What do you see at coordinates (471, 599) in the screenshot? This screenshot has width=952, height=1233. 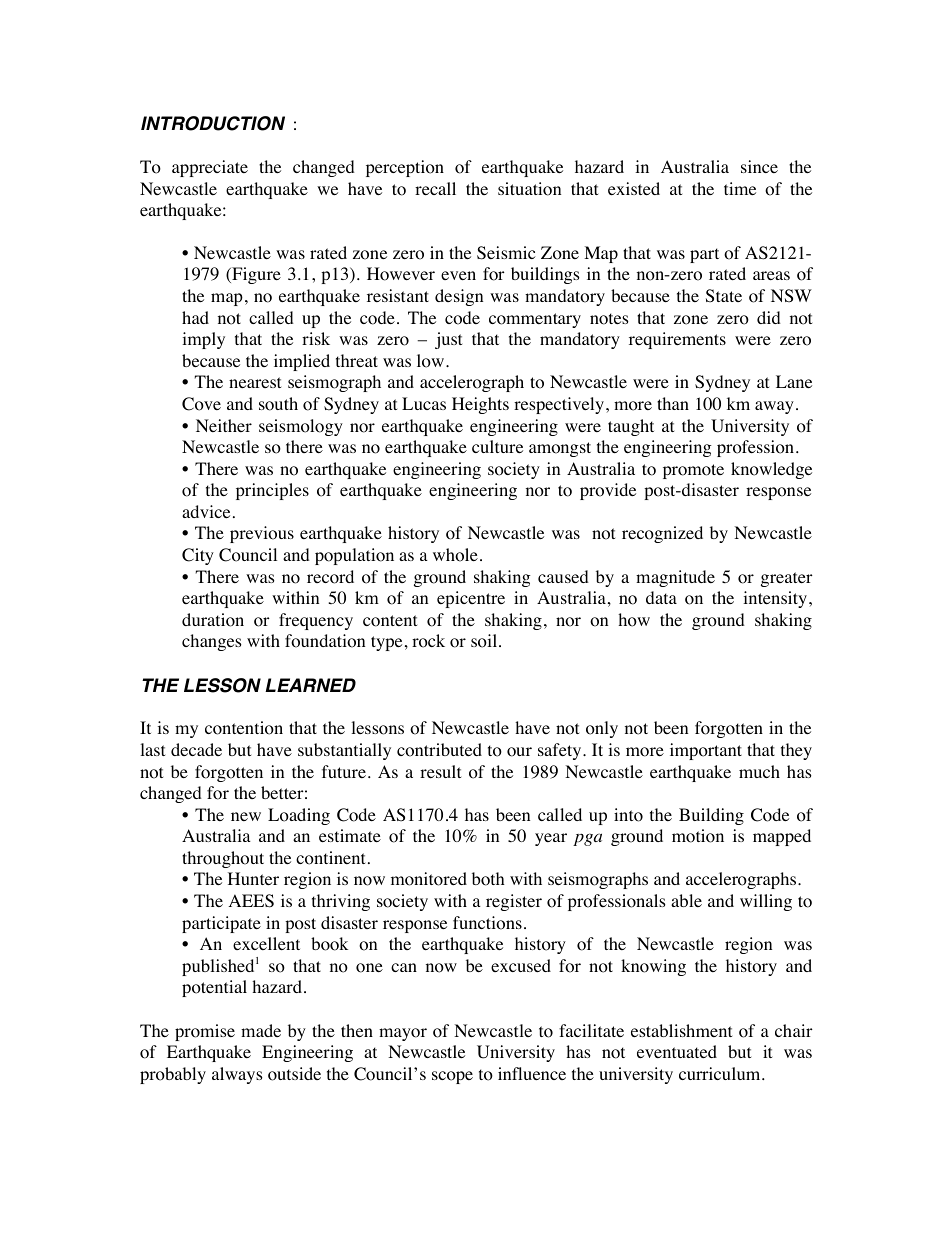 I see `epicentre` at bounding box center [471, 599].
